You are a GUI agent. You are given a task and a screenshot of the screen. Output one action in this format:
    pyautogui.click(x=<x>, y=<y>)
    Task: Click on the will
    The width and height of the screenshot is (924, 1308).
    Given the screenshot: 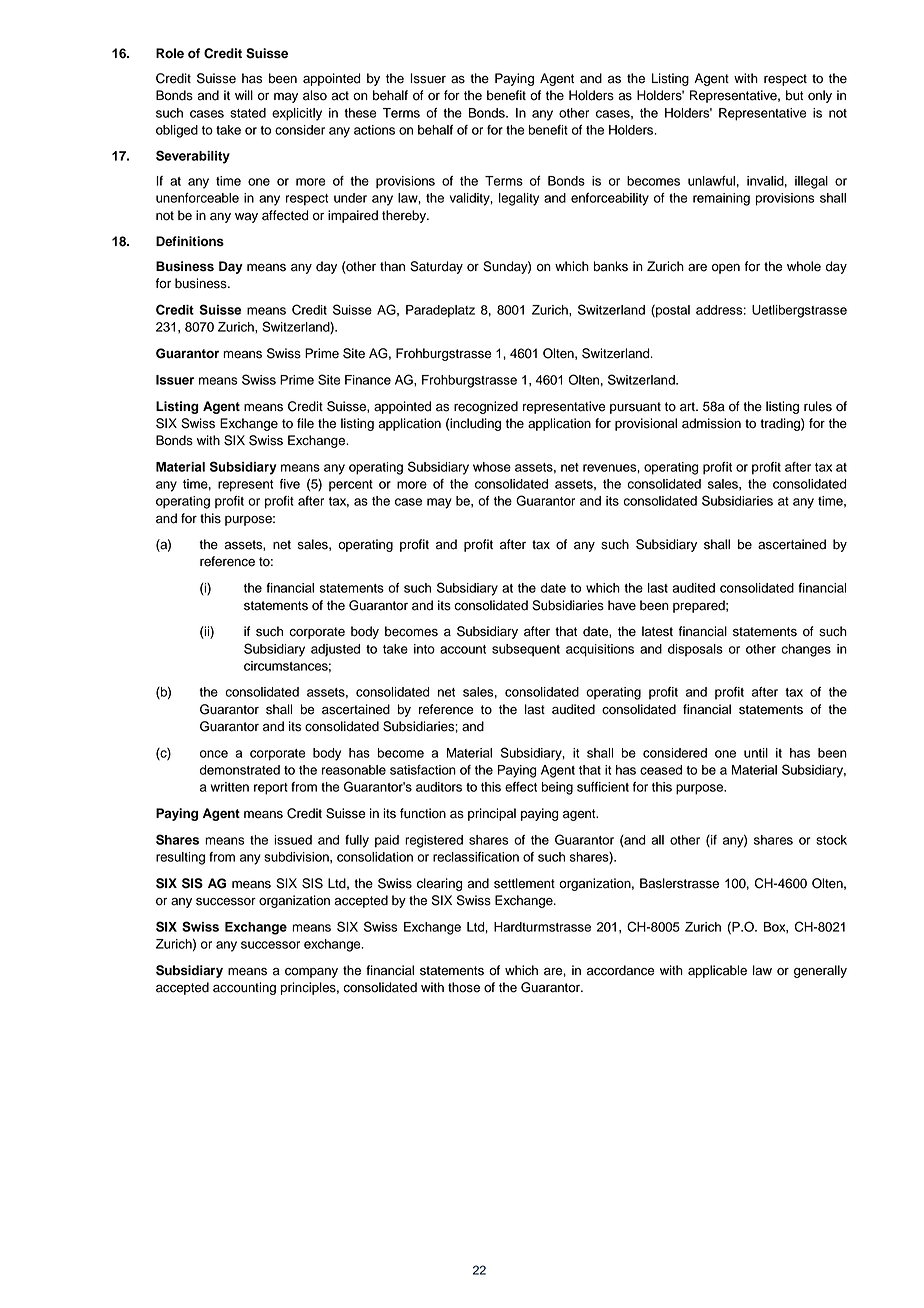 What is the action you would take?
    pyautogui.click(x=244, y=95)
